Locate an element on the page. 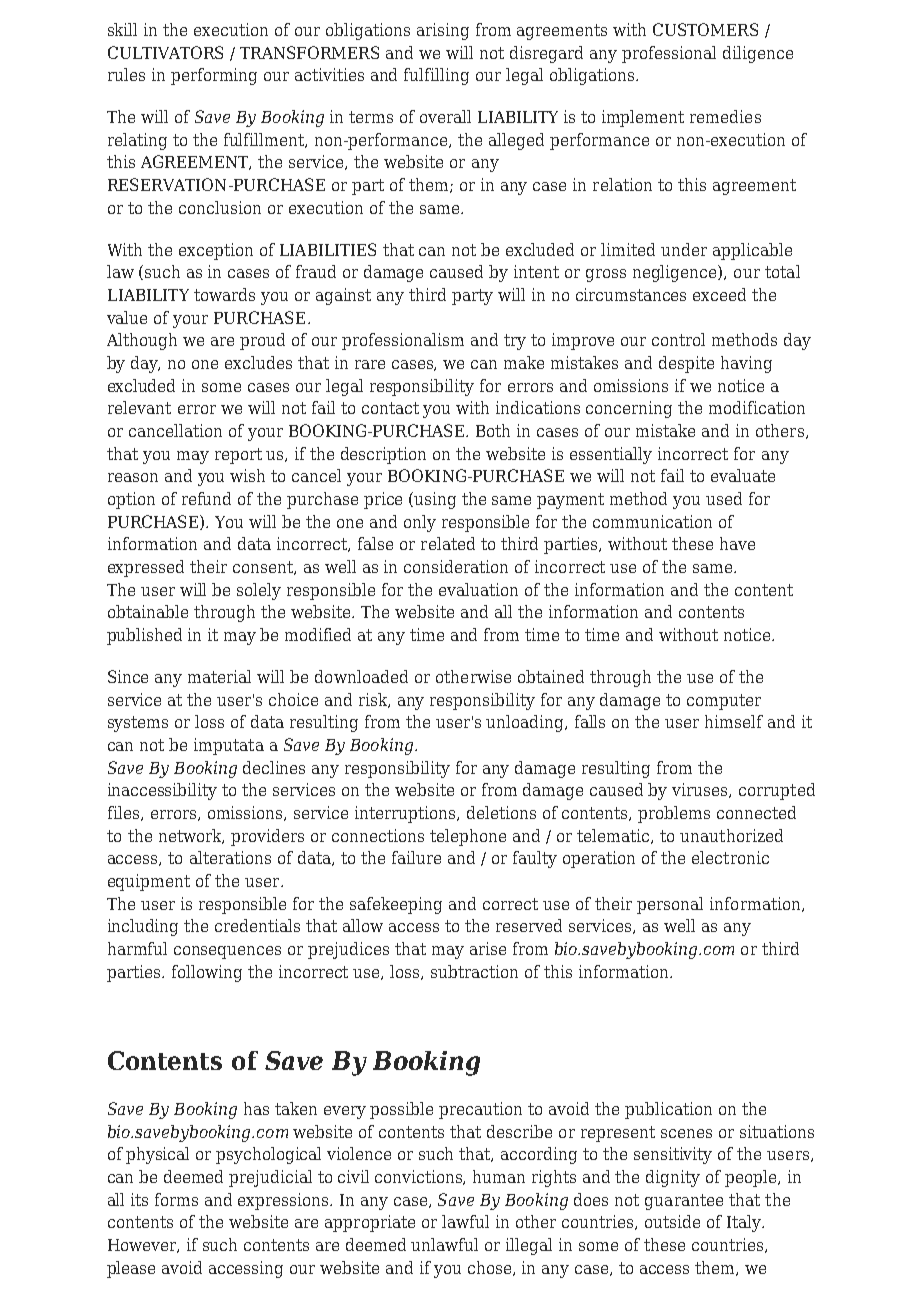 The height and width of the image is (1308, 924). declines is located at coordinates (274, 767).
